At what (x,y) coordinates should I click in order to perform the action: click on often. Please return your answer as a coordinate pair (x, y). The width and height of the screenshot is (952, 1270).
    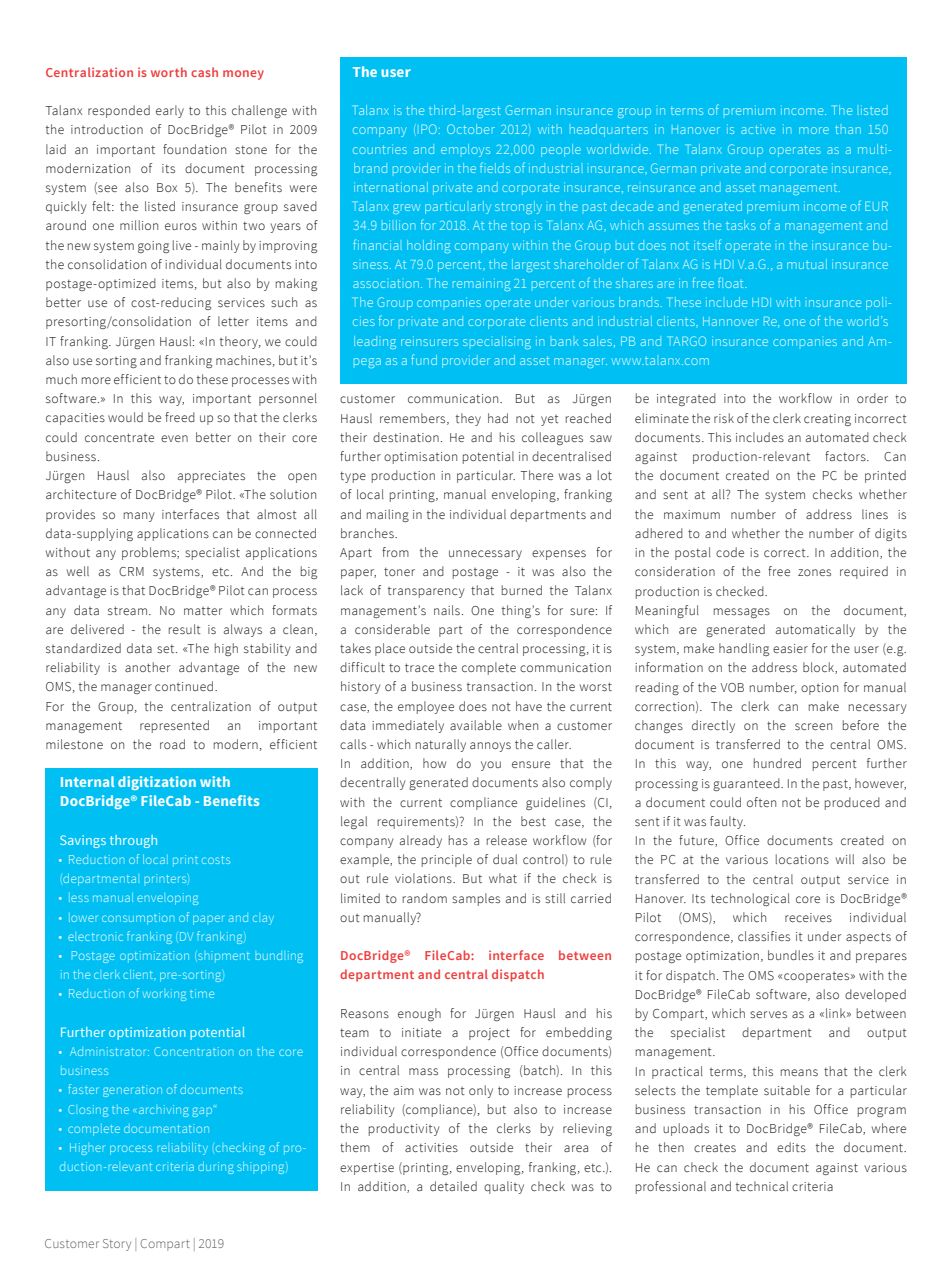
    Looking at the image, I should click on (761, 802).
